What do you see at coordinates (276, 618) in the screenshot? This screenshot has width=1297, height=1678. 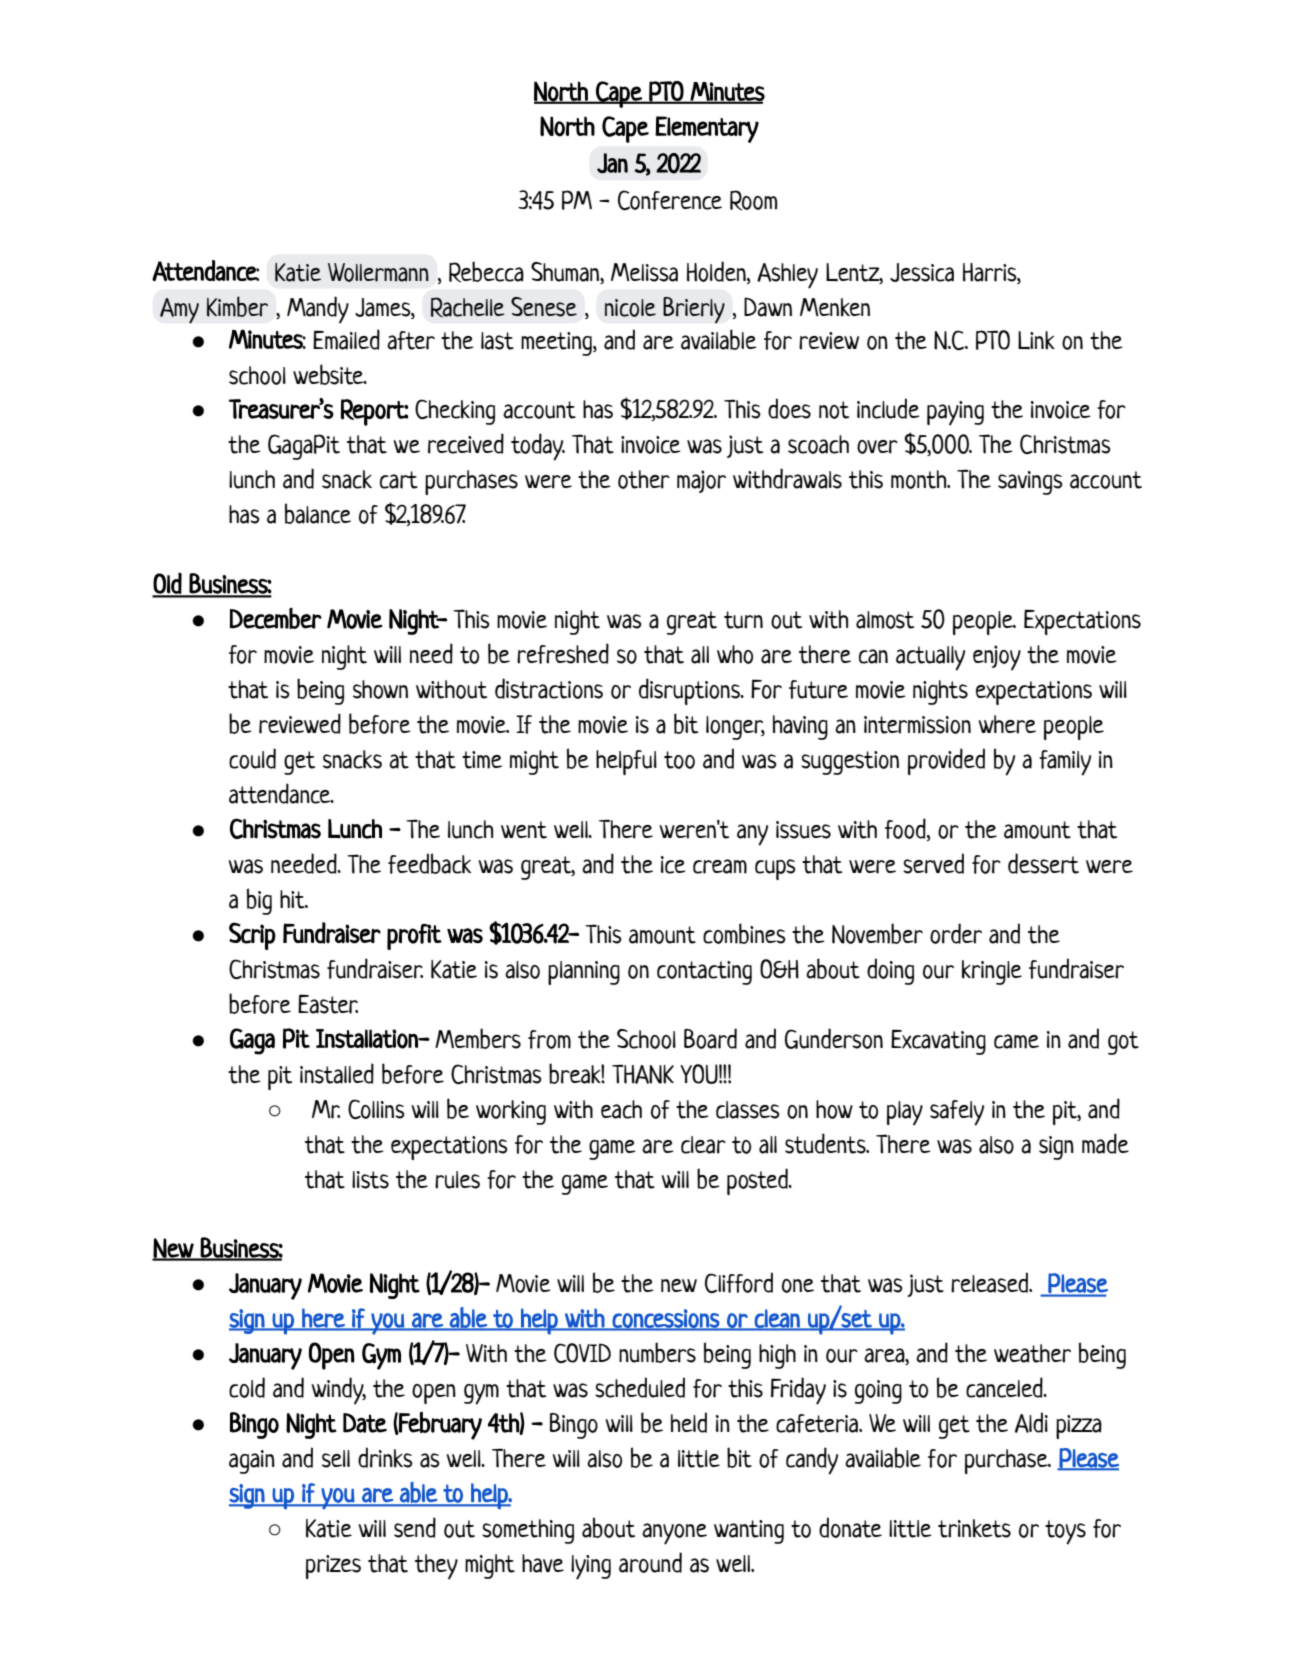 I see `December` at bounding box center [276, 618].
